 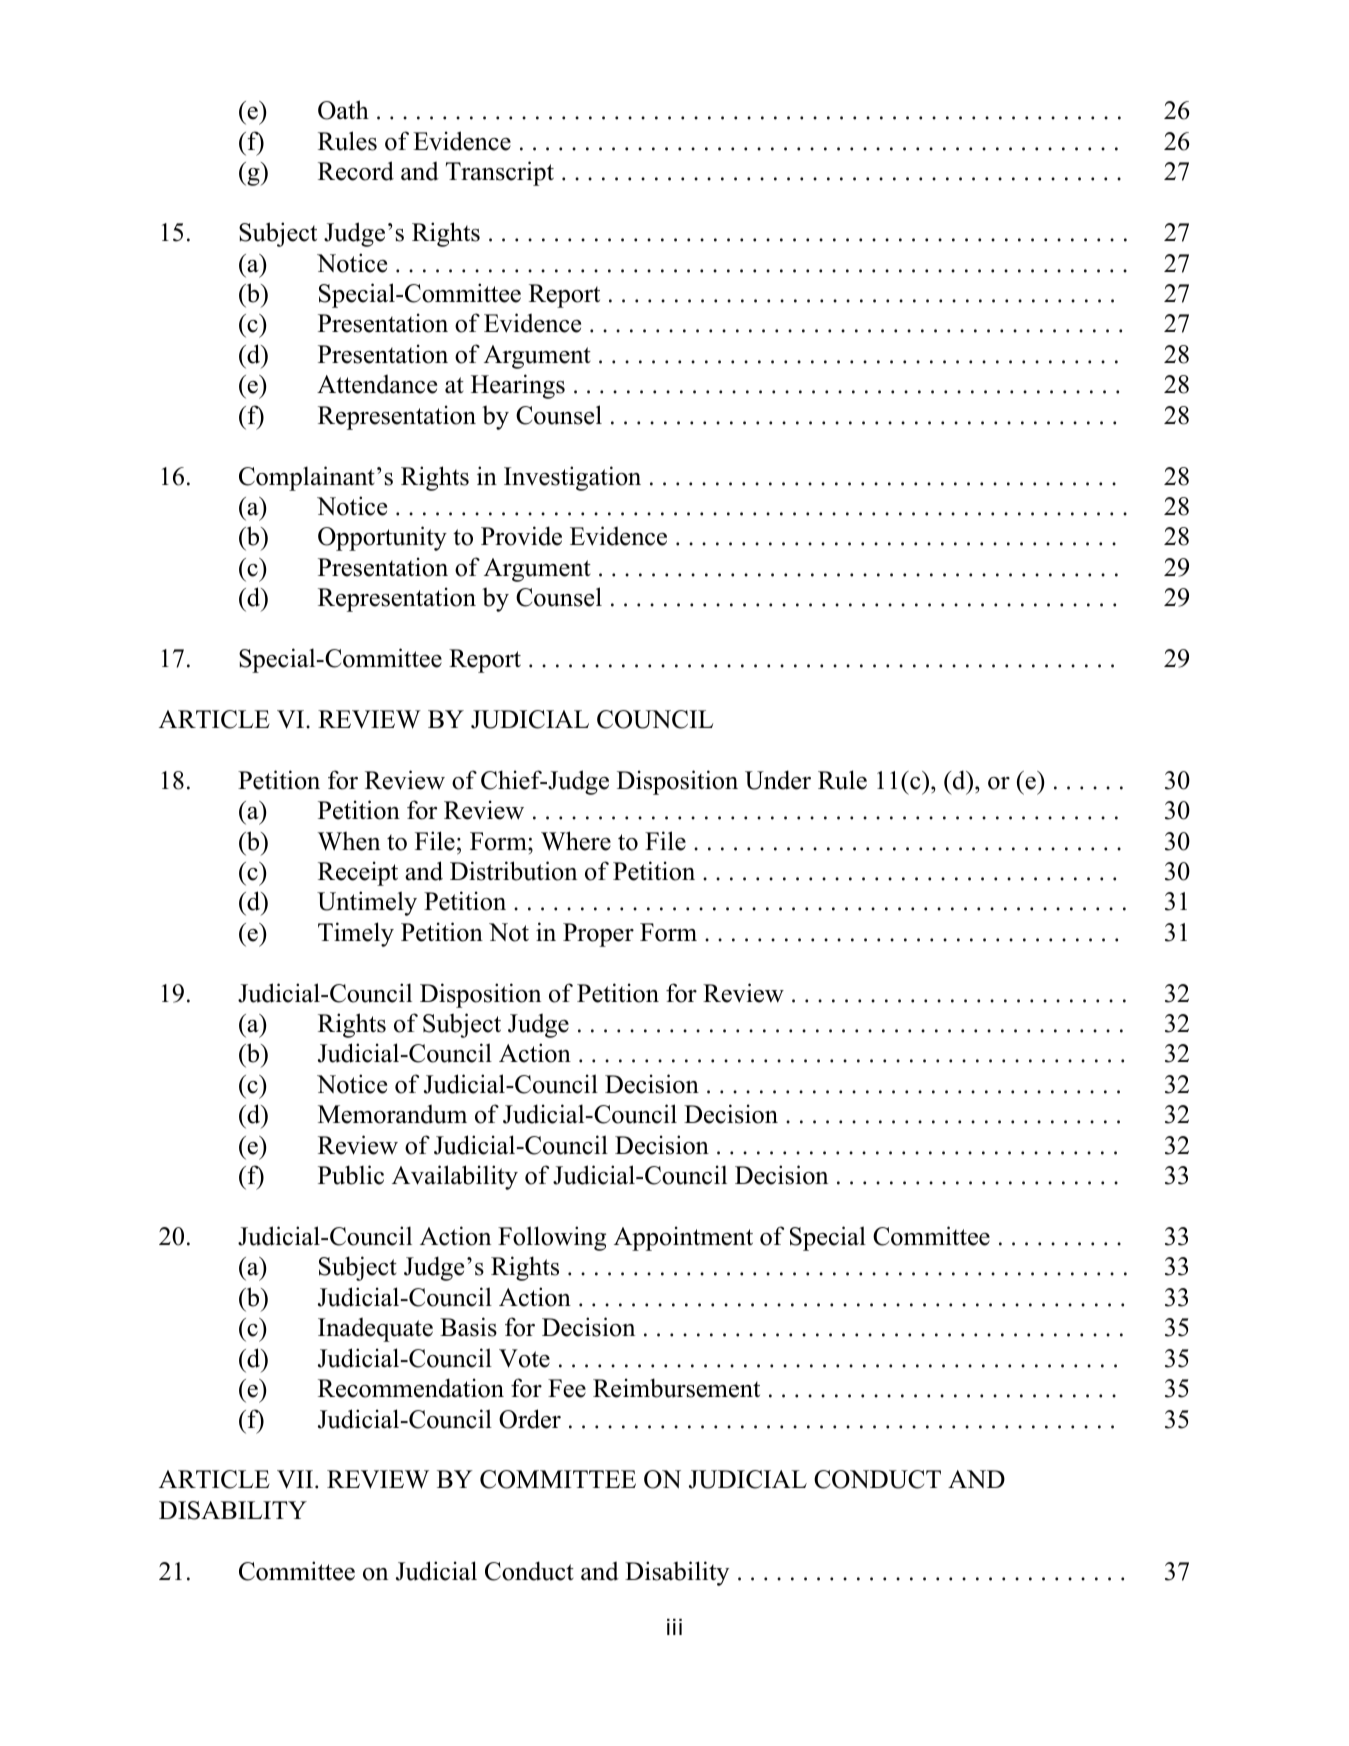 I want to click on Investigation, so click(x=572, y=478).
